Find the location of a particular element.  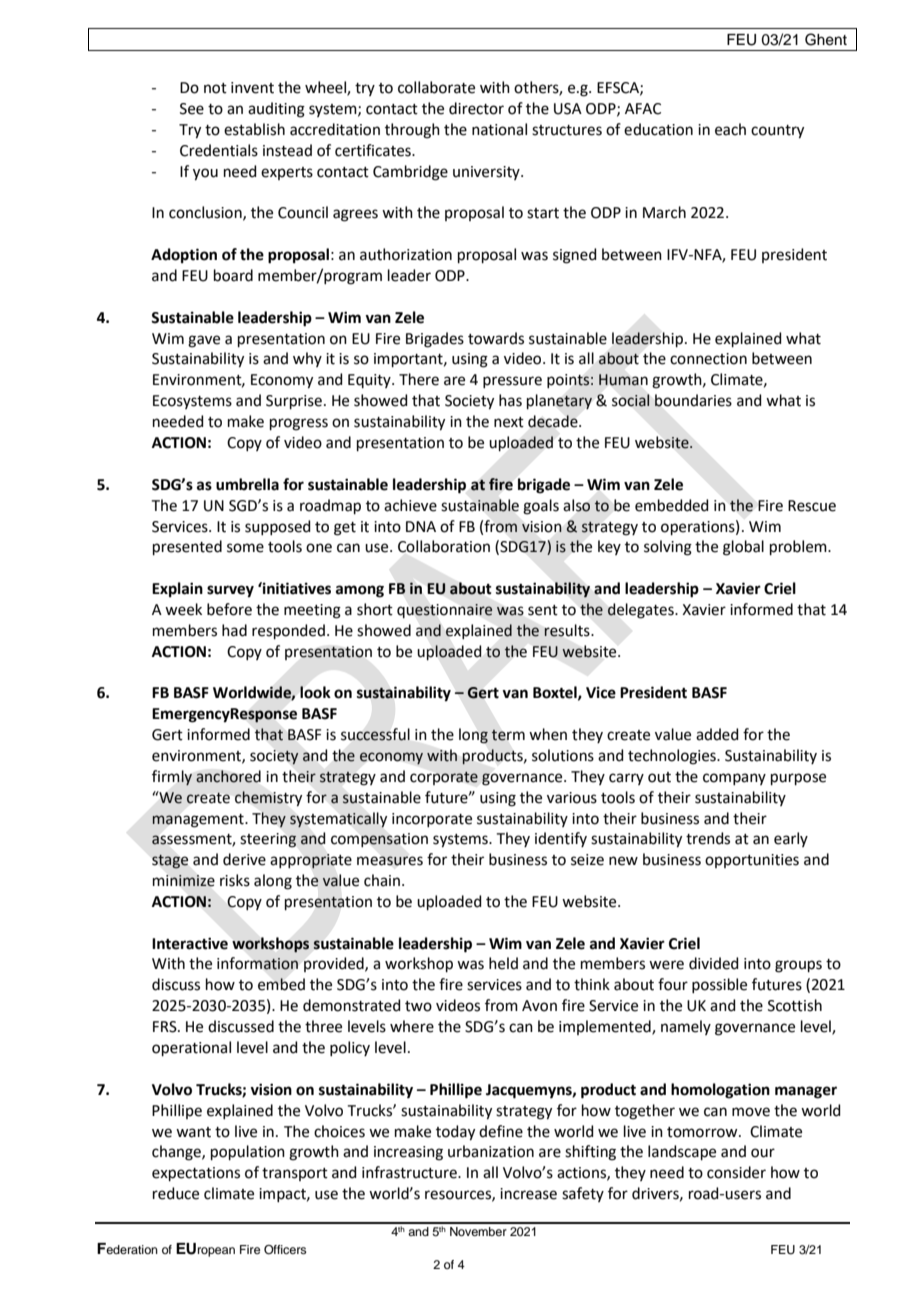

connection is located at coordinates (708, 359).
